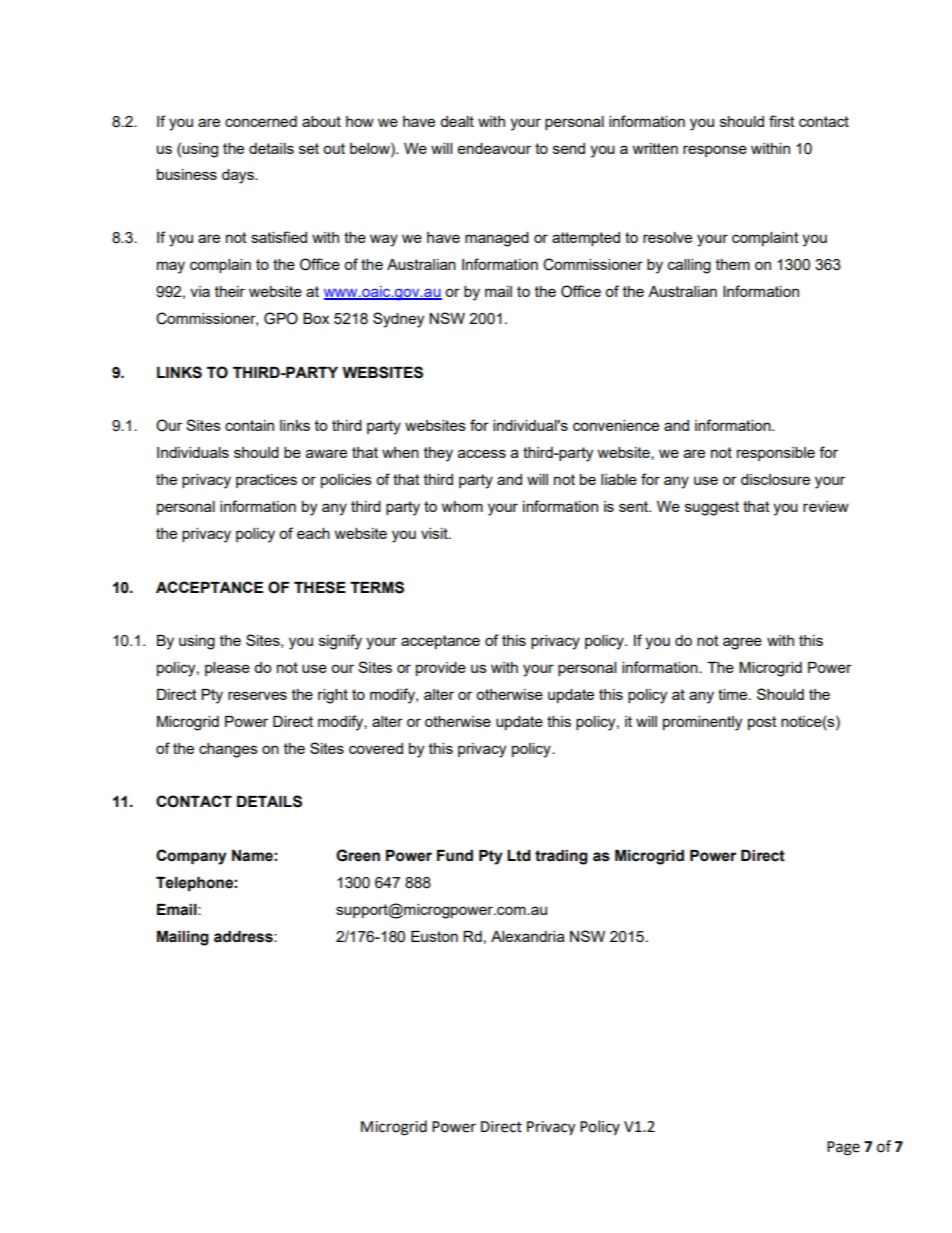  What do you see at coordinates (742, 643) in the screenshot?
I see `agree` at bounding box center [742, 643].
